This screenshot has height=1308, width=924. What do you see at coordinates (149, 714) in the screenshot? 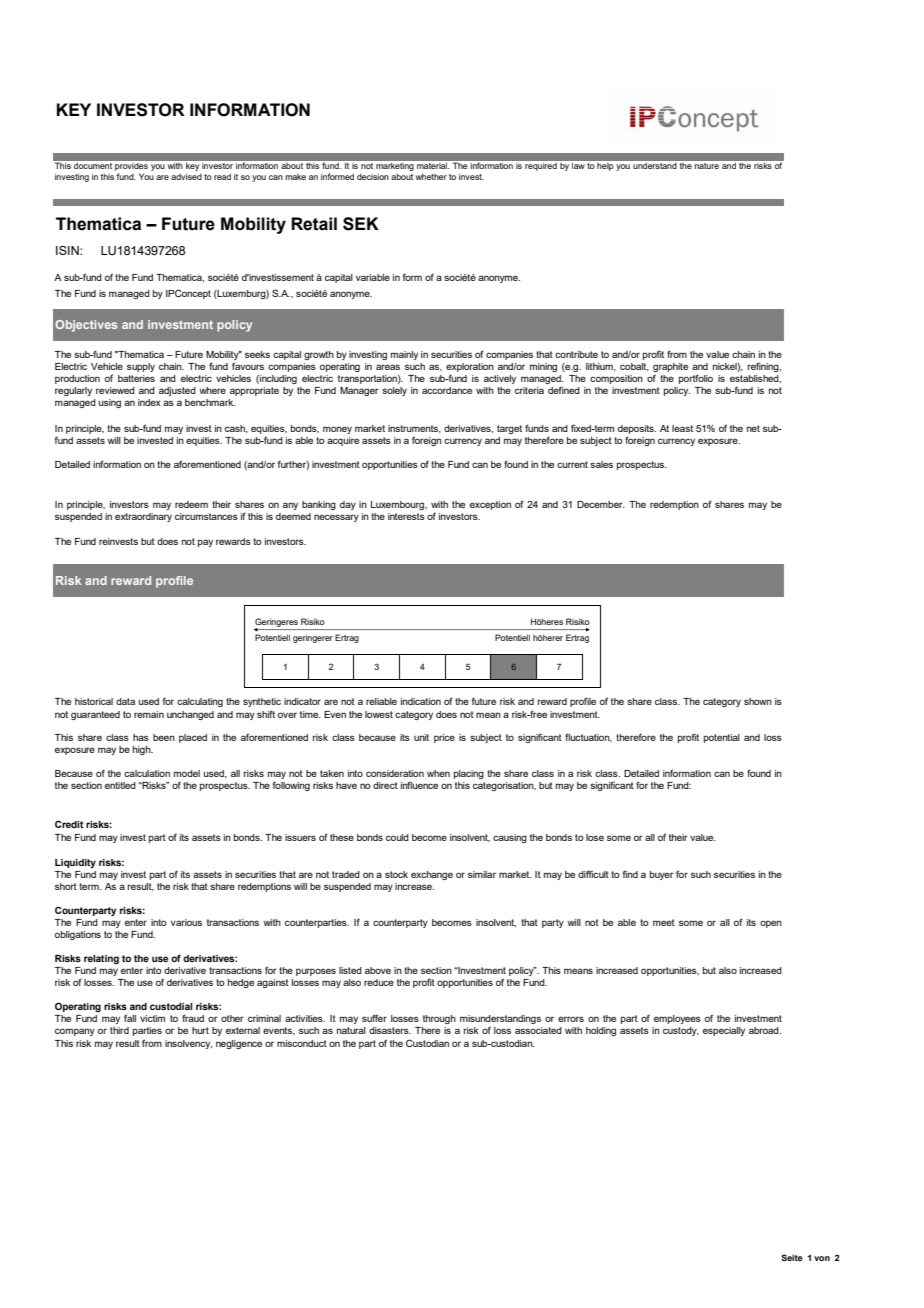
I see `remain` at bounding box center [149, 714].
